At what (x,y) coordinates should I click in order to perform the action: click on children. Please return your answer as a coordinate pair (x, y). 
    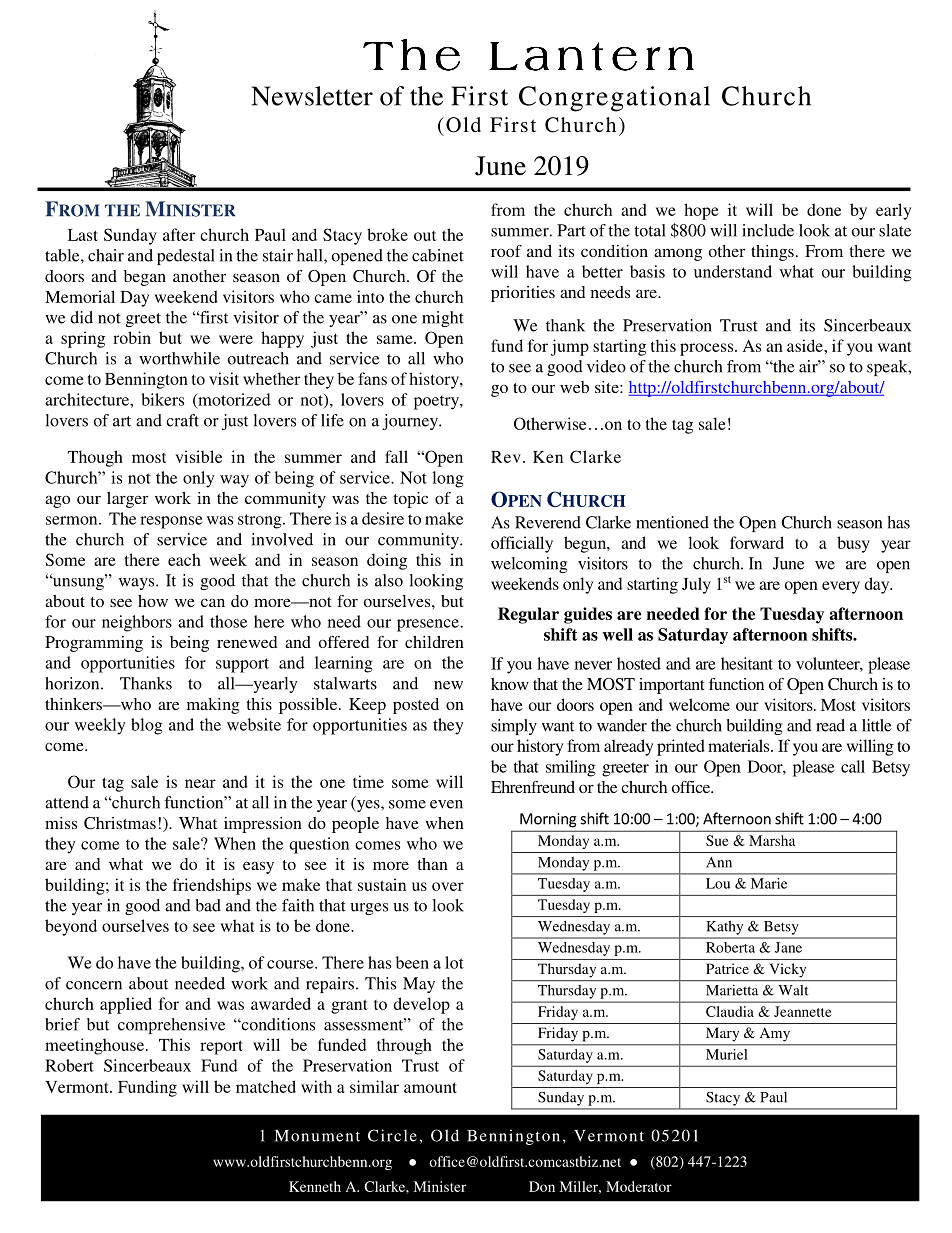
    Looking at the image, I should click on (434, 642).
